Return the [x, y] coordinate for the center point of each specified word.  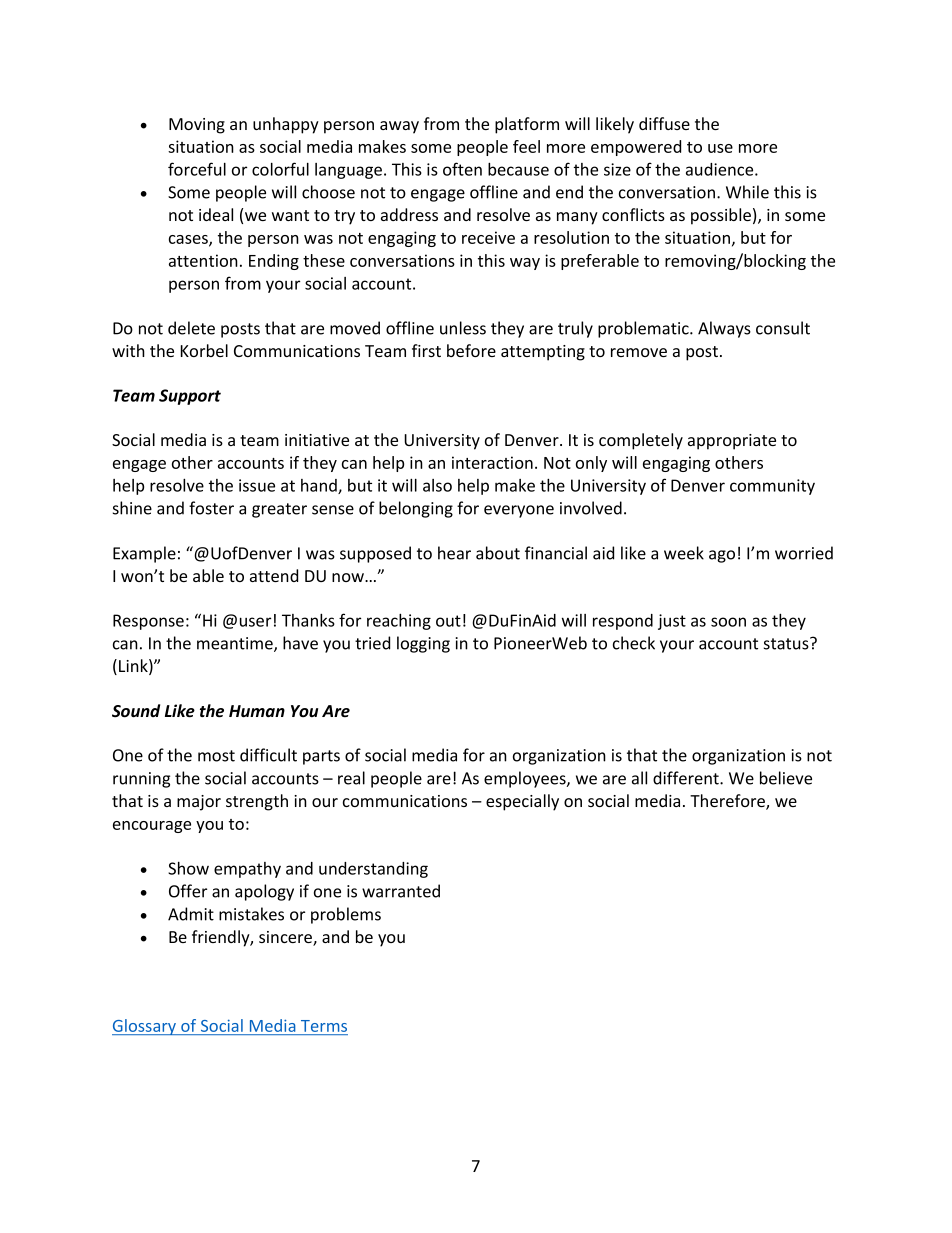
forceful [197, 169]
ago [722, 556]
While [747, 192]
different [687, 778]
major [199, 803]
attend [274, 575]
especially [522, 802]
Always [724, 329]
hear [454, 553]
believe [786, 778]
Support [190, 397]
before [471, 350]
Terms [323, 1027]
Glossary [145, 1027]
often [462, 169]
